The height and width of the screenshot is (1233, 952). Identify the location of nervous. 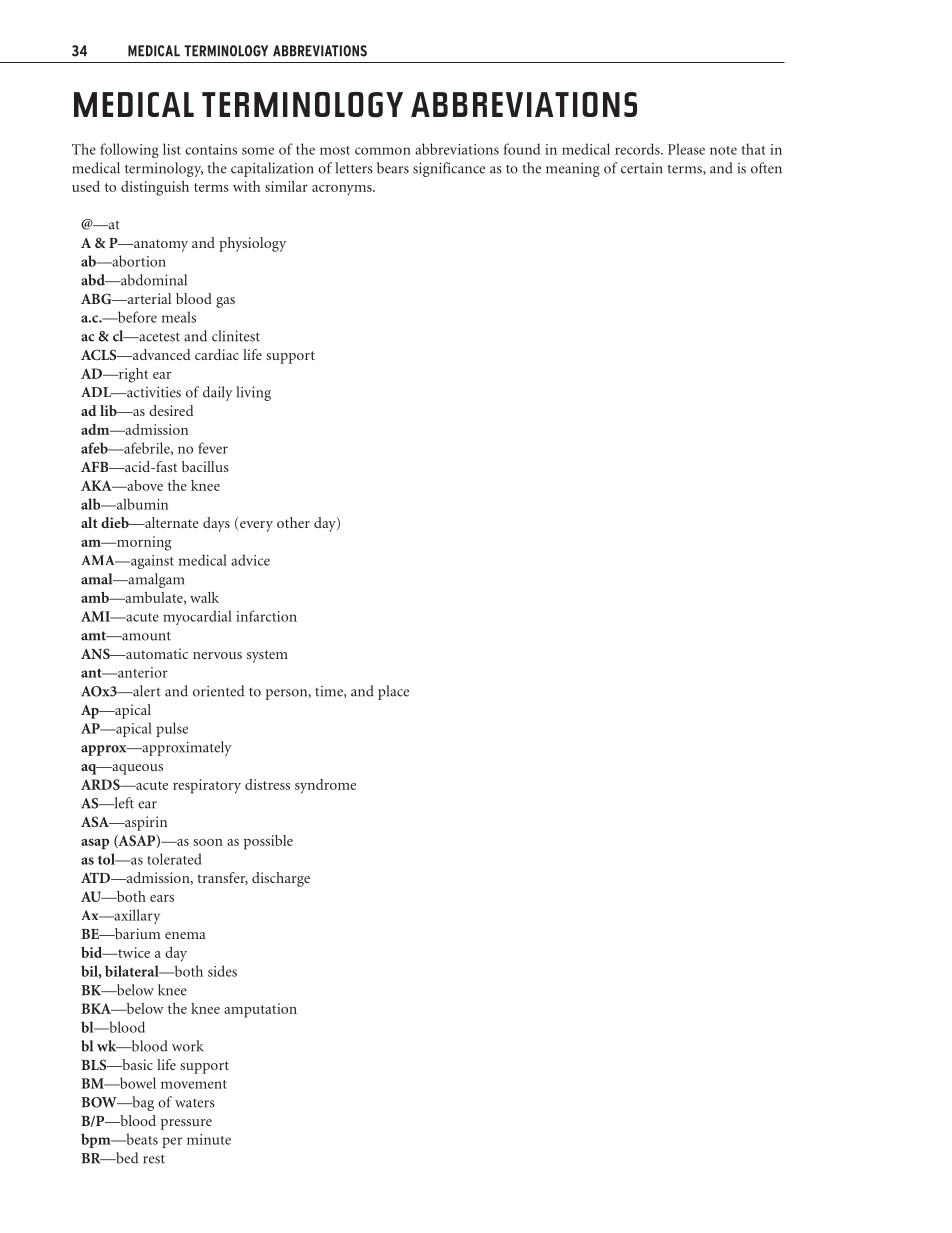
(217, 655).
